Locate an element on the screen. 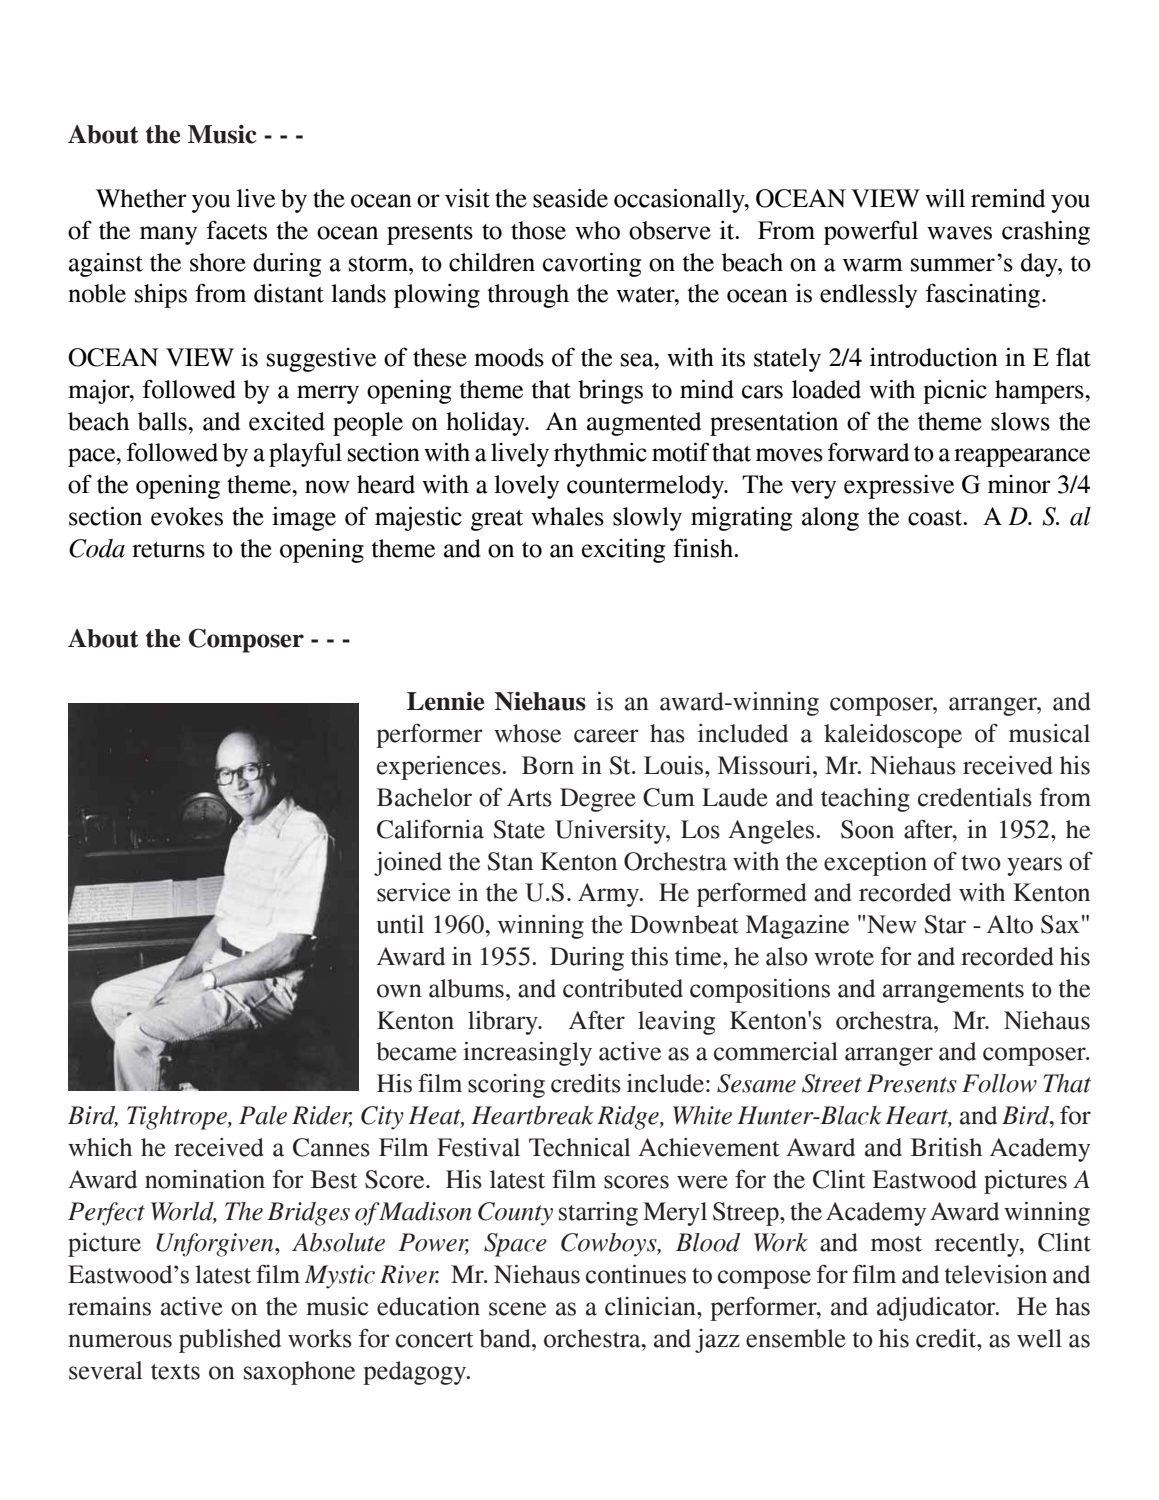  waves is located at coordinates (959, 233).
